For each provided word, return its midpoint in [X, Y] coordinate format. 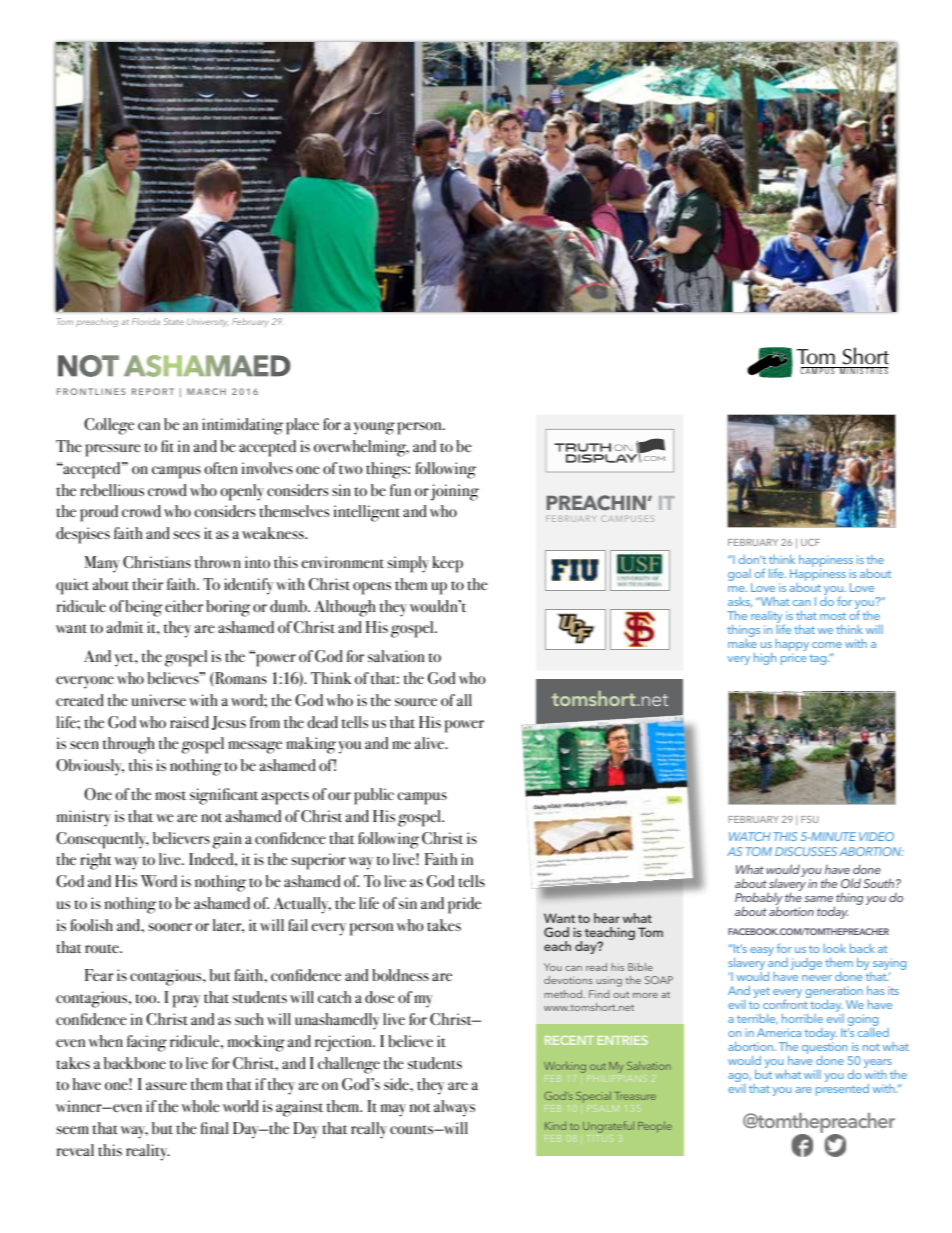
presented [842, 1090]
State [174, 321]
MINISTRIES [863, 370]
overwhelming [361, 448]
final [214, 1128]
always [454, 1108]
